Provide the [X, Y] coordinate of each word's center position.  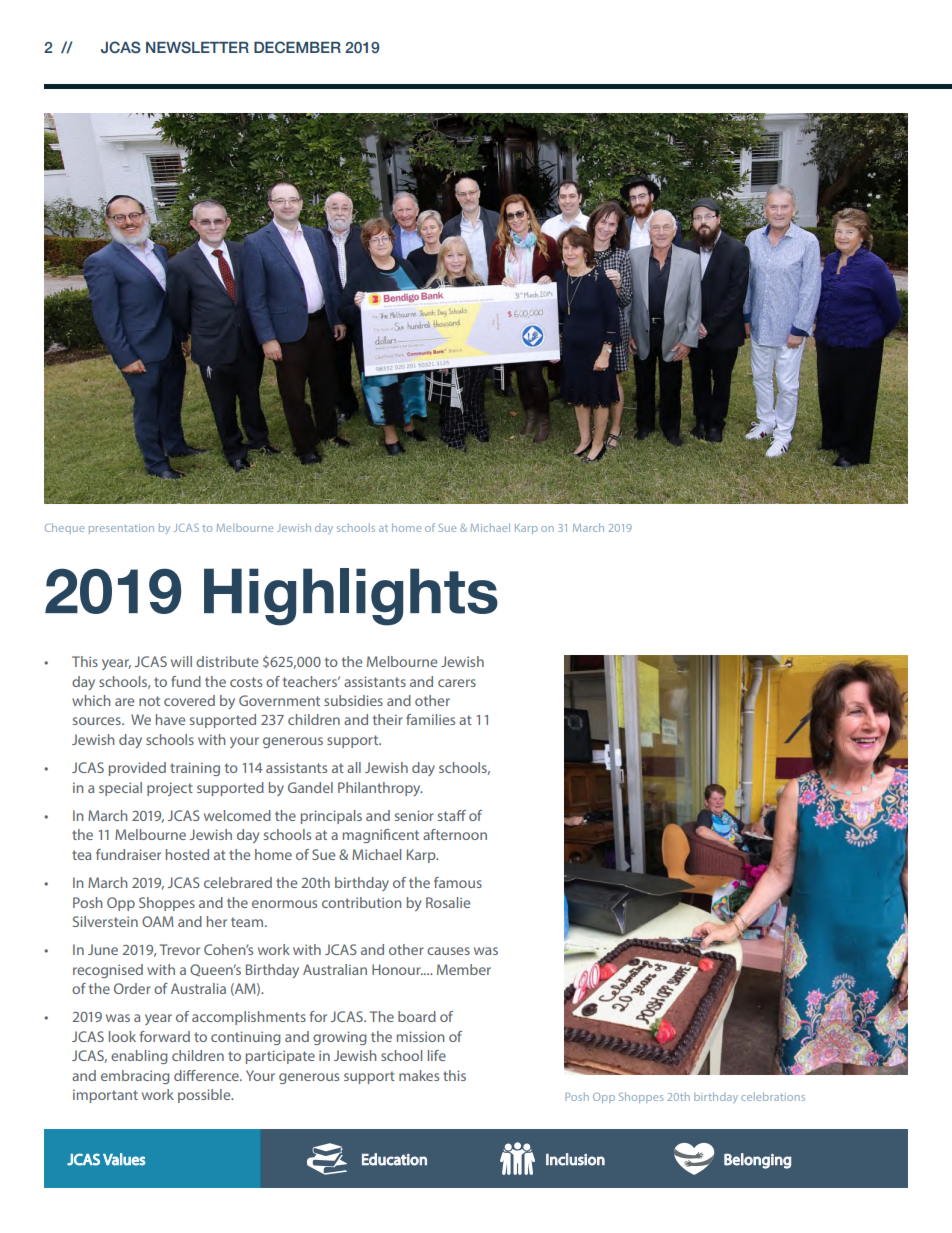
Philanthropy [380, 789]
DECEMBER [297, 47]
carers [457, 683]
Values [124, 1159]
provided [137, 769]
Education [394, 1159]
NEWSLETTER [197, 47]
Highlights [351, 597]
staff [452, 815]
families [430, 719]
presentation [121, 529]
